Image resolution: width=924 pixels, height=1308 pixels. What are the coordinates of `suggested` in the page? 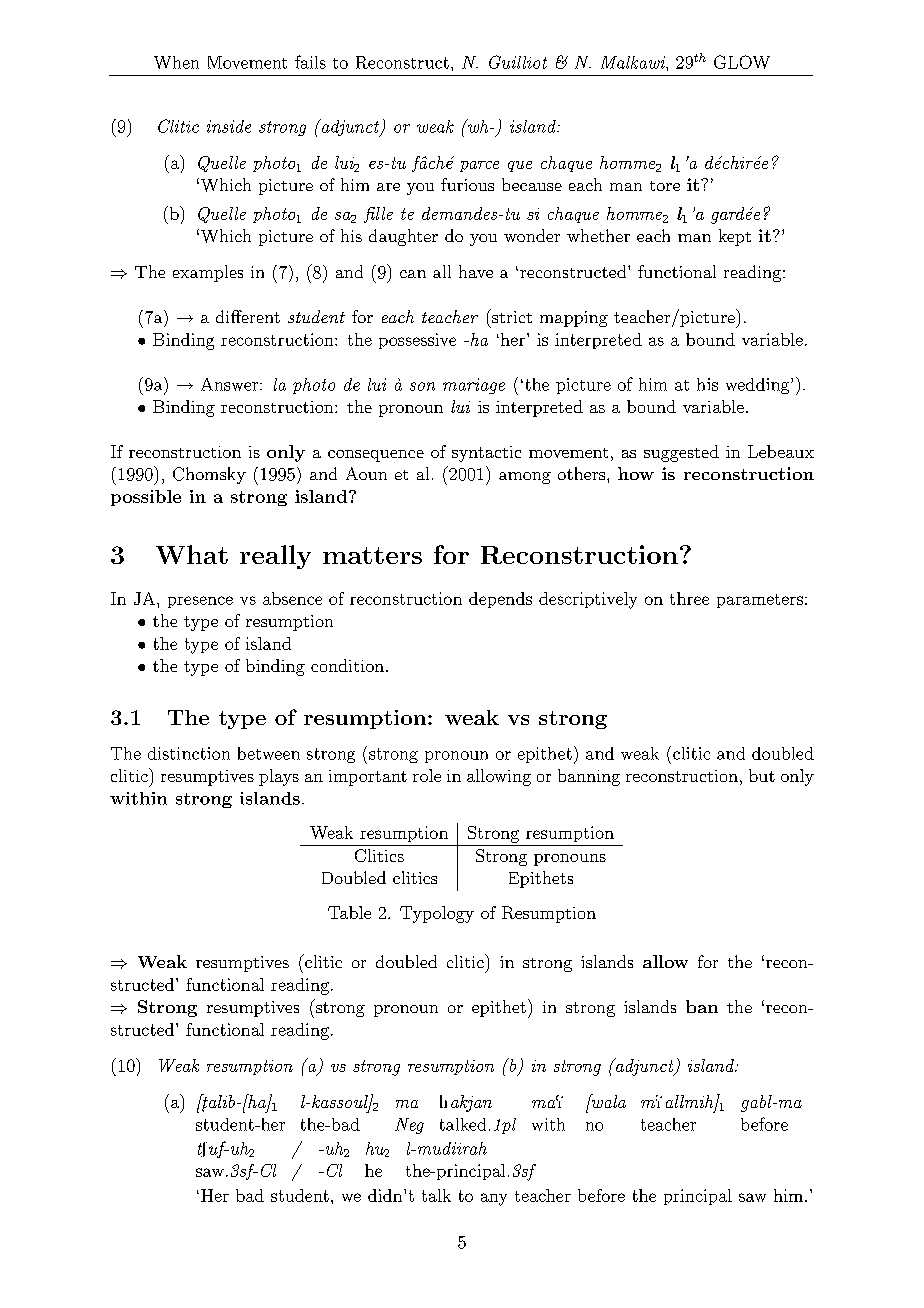 It's located at (681, 453).
